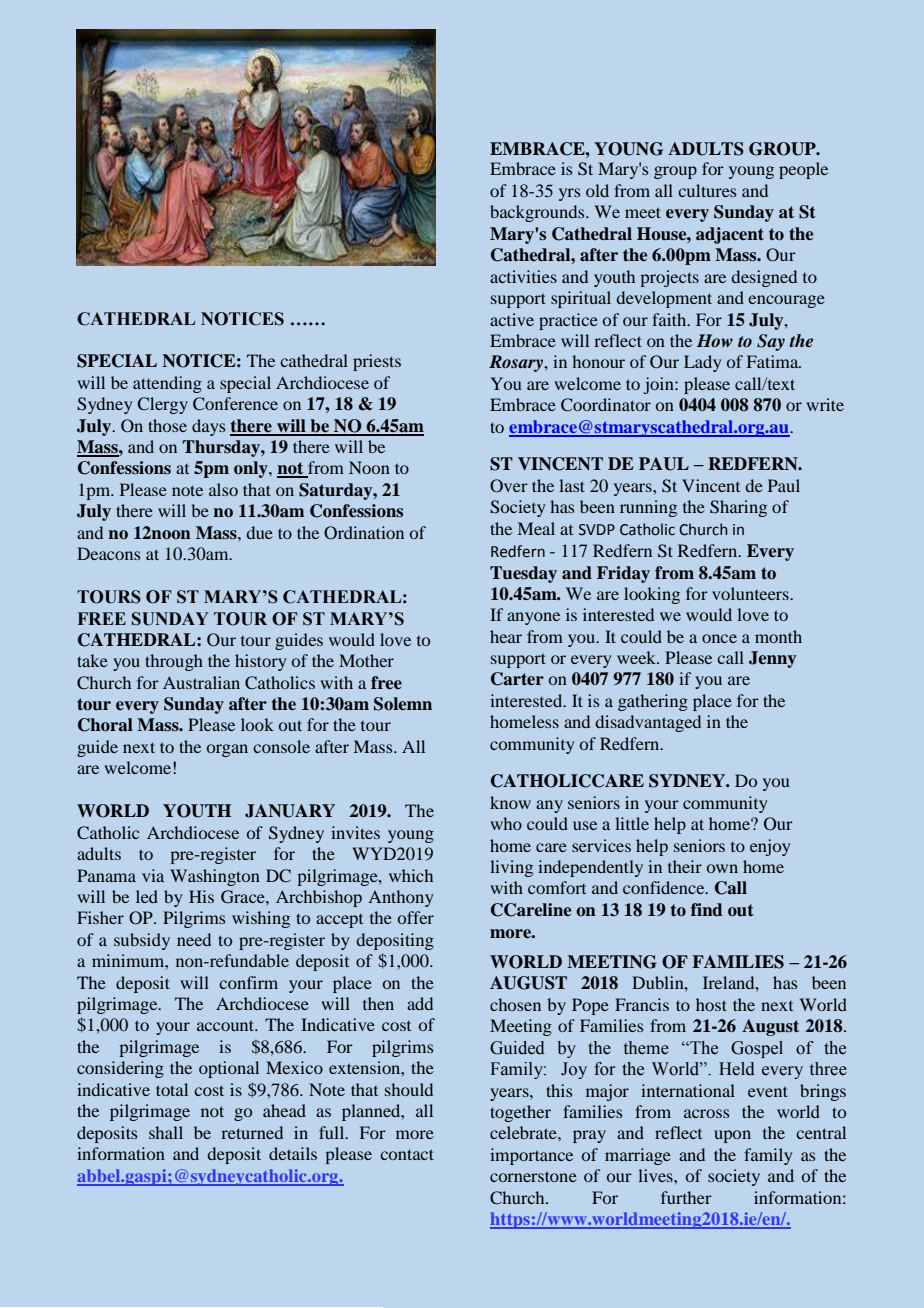 The image size is (924, 1308). Describe the element at coordinates (707, 190) in the image. I see `cultures` at that location.
